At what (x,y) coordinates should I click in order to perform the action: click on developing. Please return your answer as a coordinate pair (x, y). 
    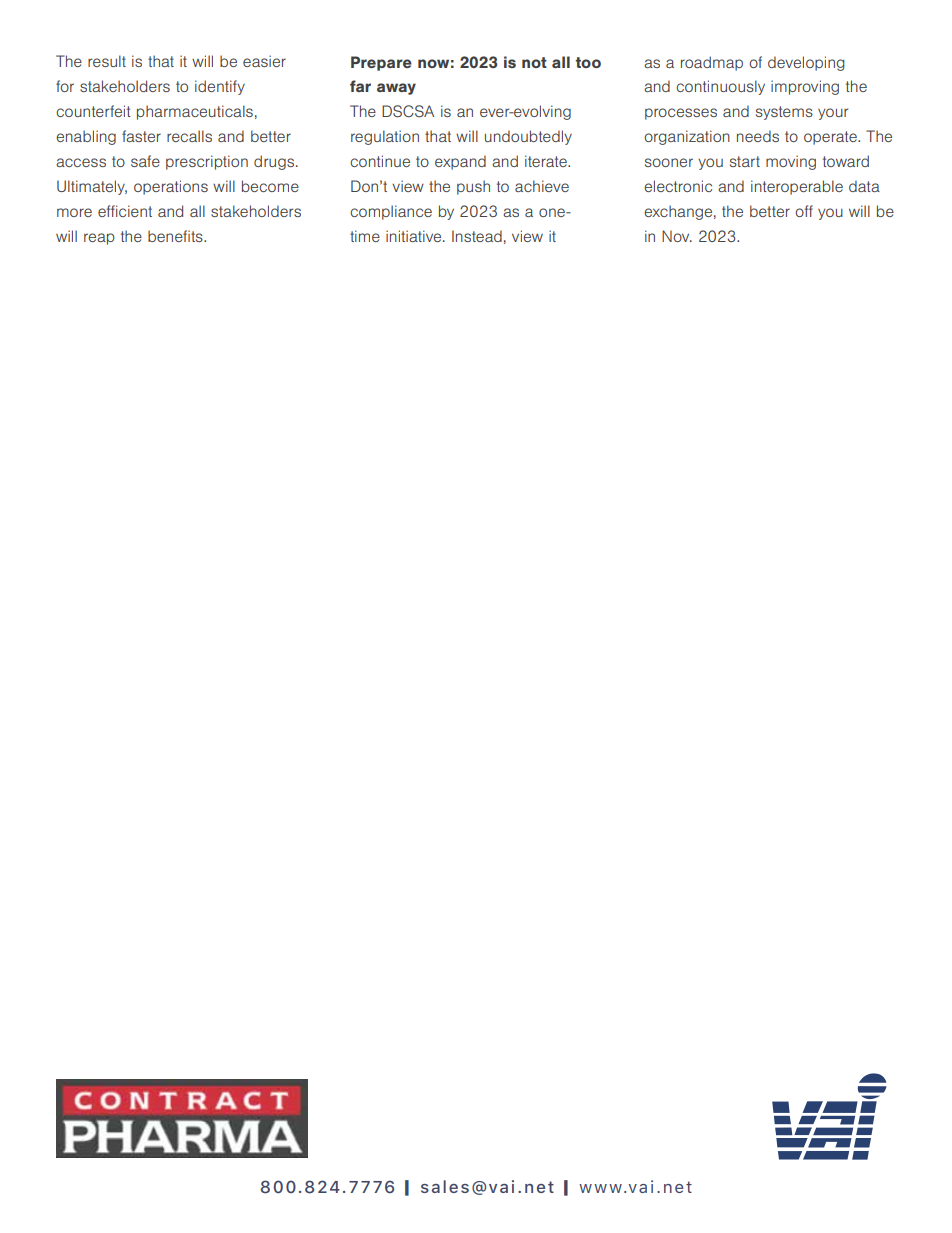
    Looking at the image, I should click on (806, 63).
